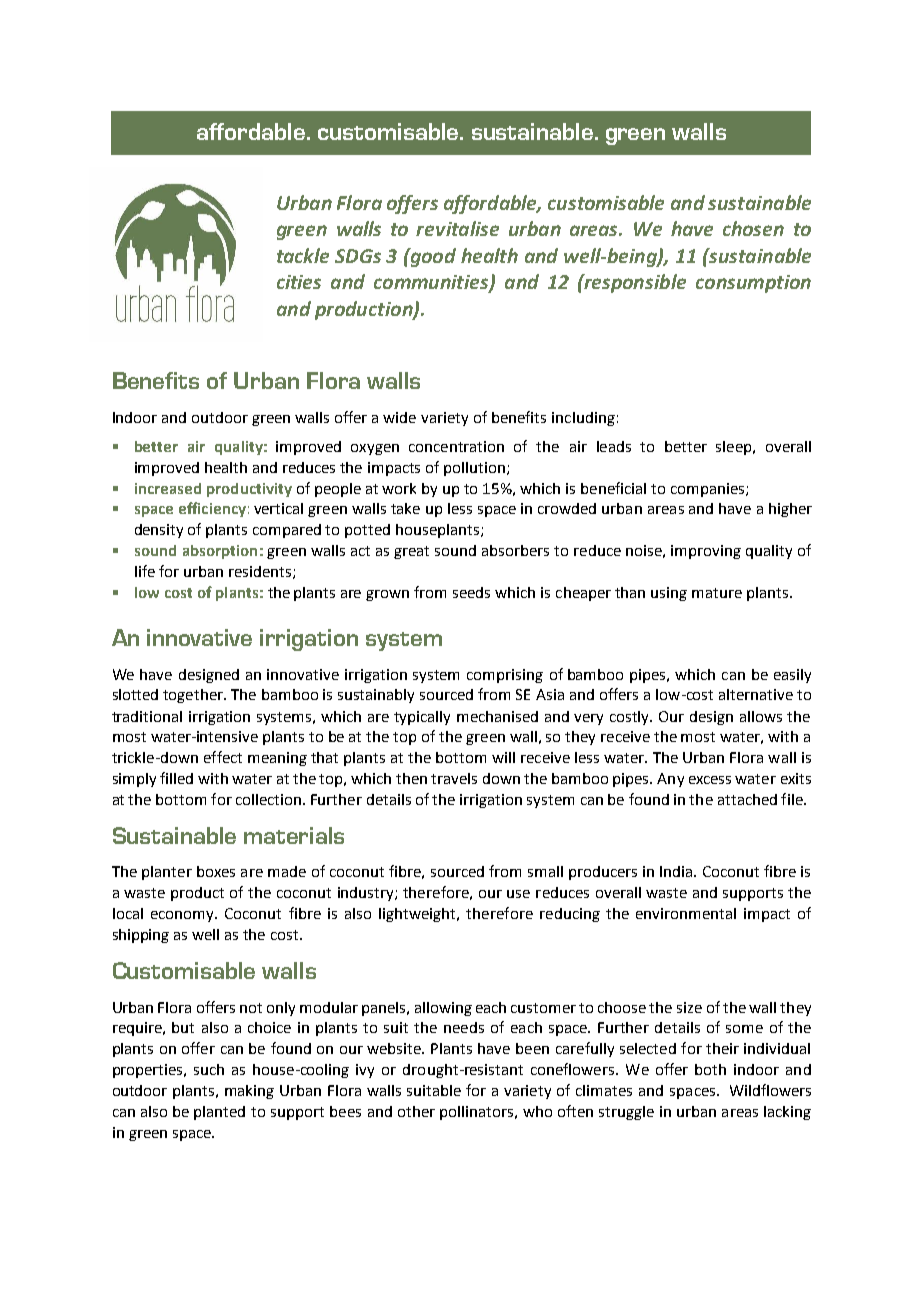 The height and width of the page is (1307, 924). What do you see at coordinates (411, 552) in the page?
I see `great` at bounding box center [411, 552].
